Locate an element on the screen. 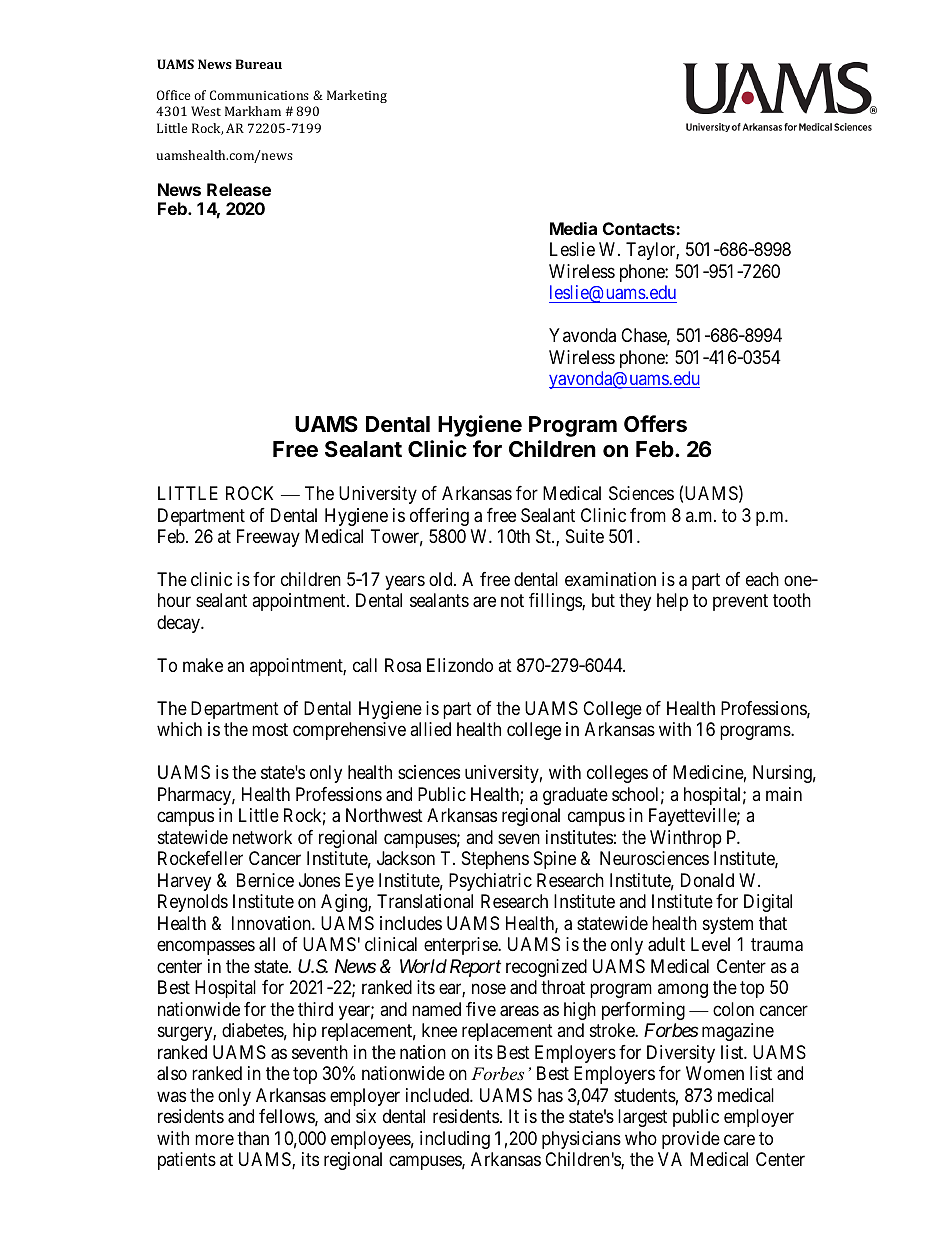 Image resolution: width=952 pixels, height=1233 pixels. Release is located at coordinates (239, 189).
